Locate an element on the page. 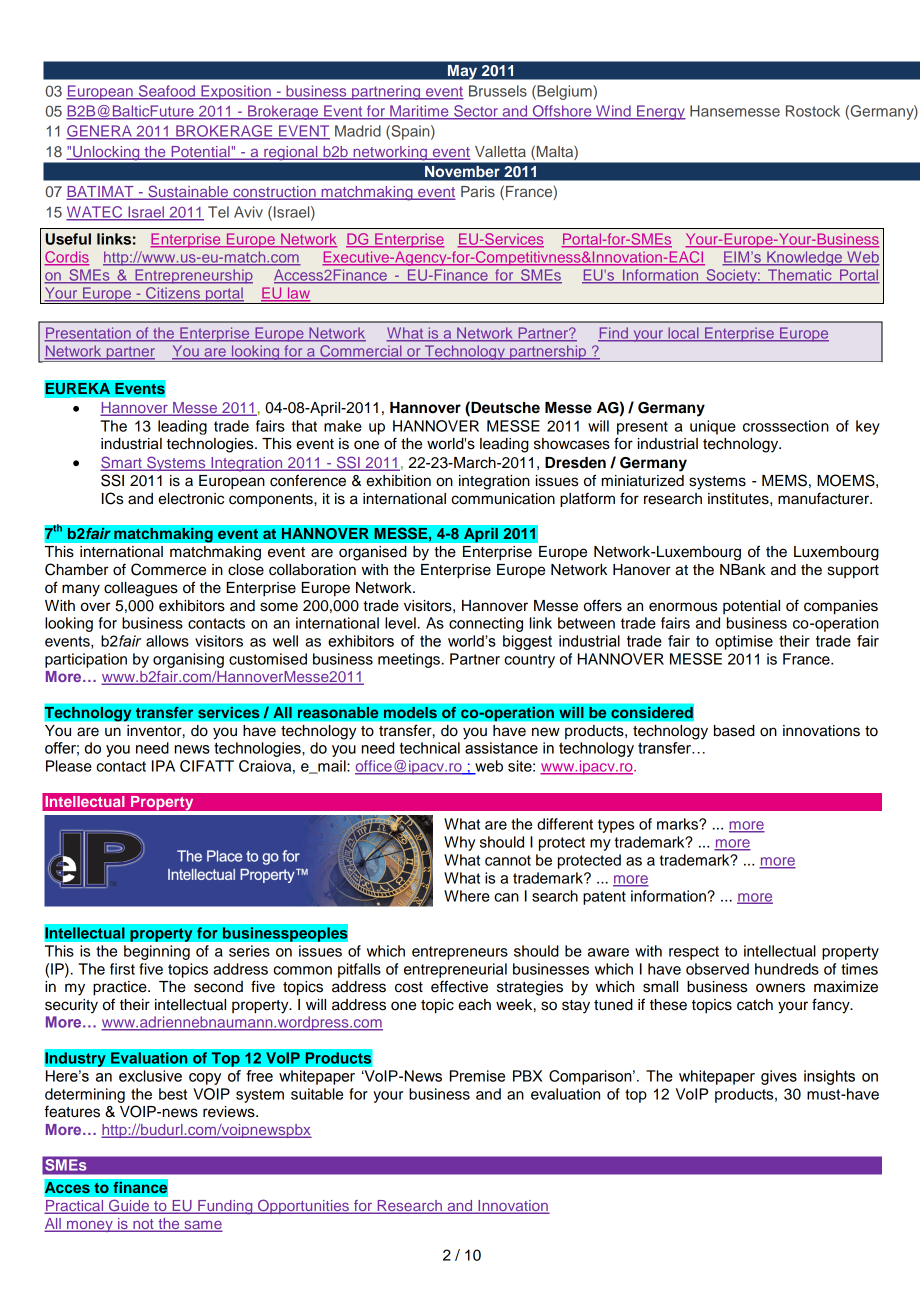 This image has width=924, height=1307. Energy is located at coordinates (660, 112).
